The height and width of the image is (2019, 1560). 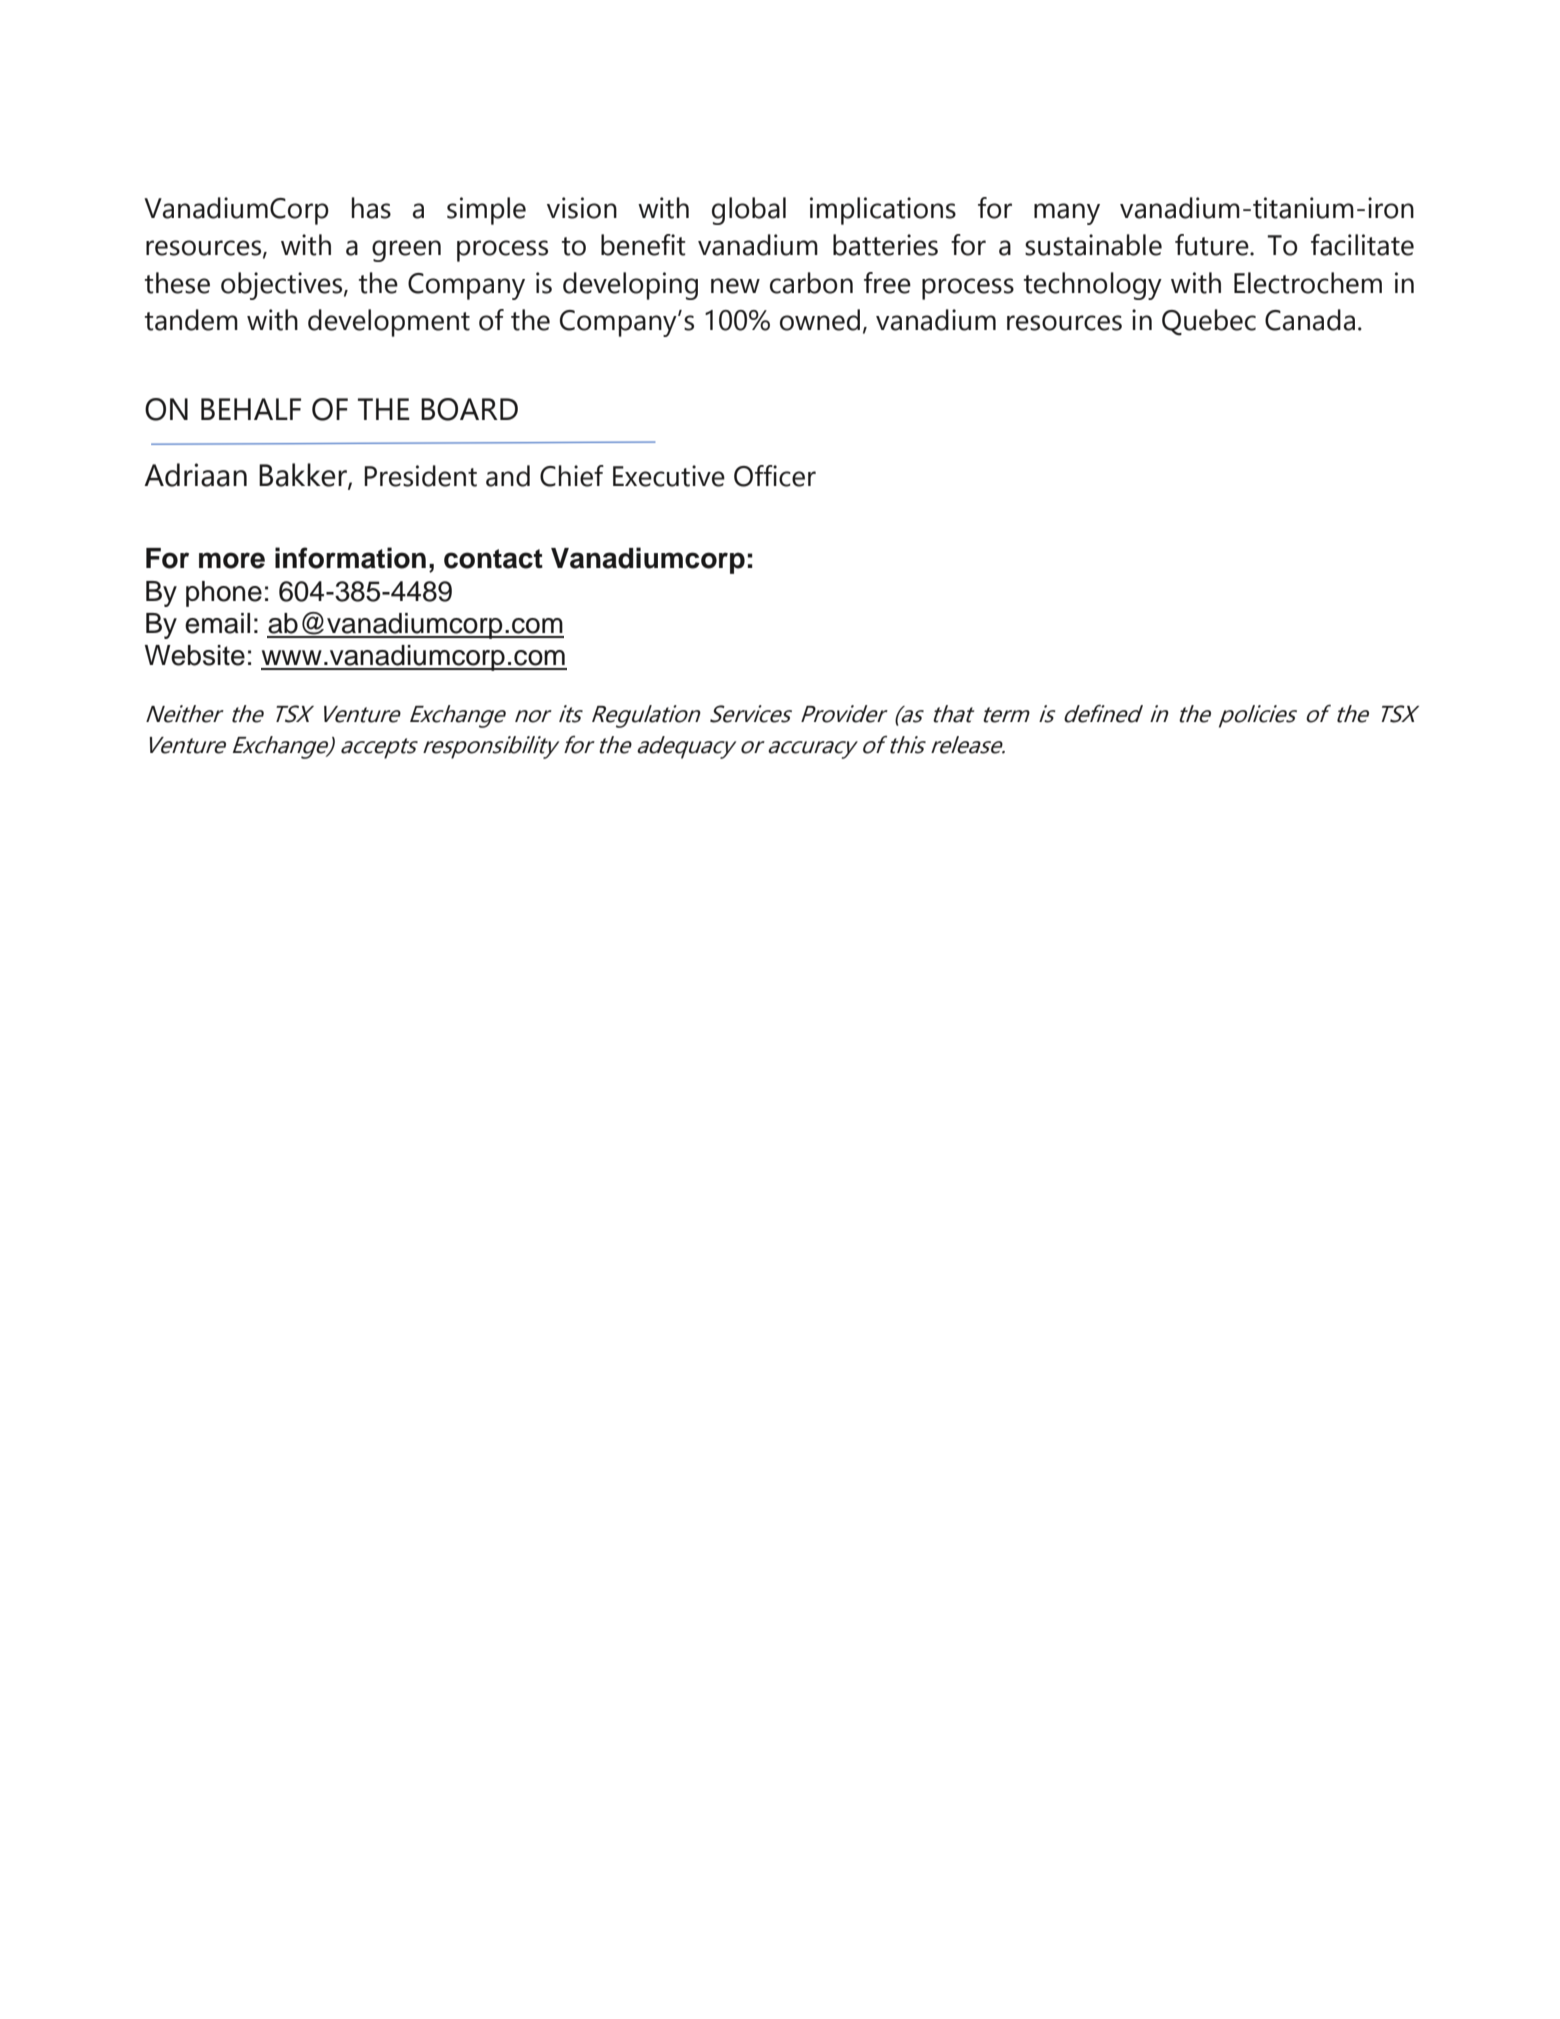 I want to click on owned, so click(x=820, y=320).
